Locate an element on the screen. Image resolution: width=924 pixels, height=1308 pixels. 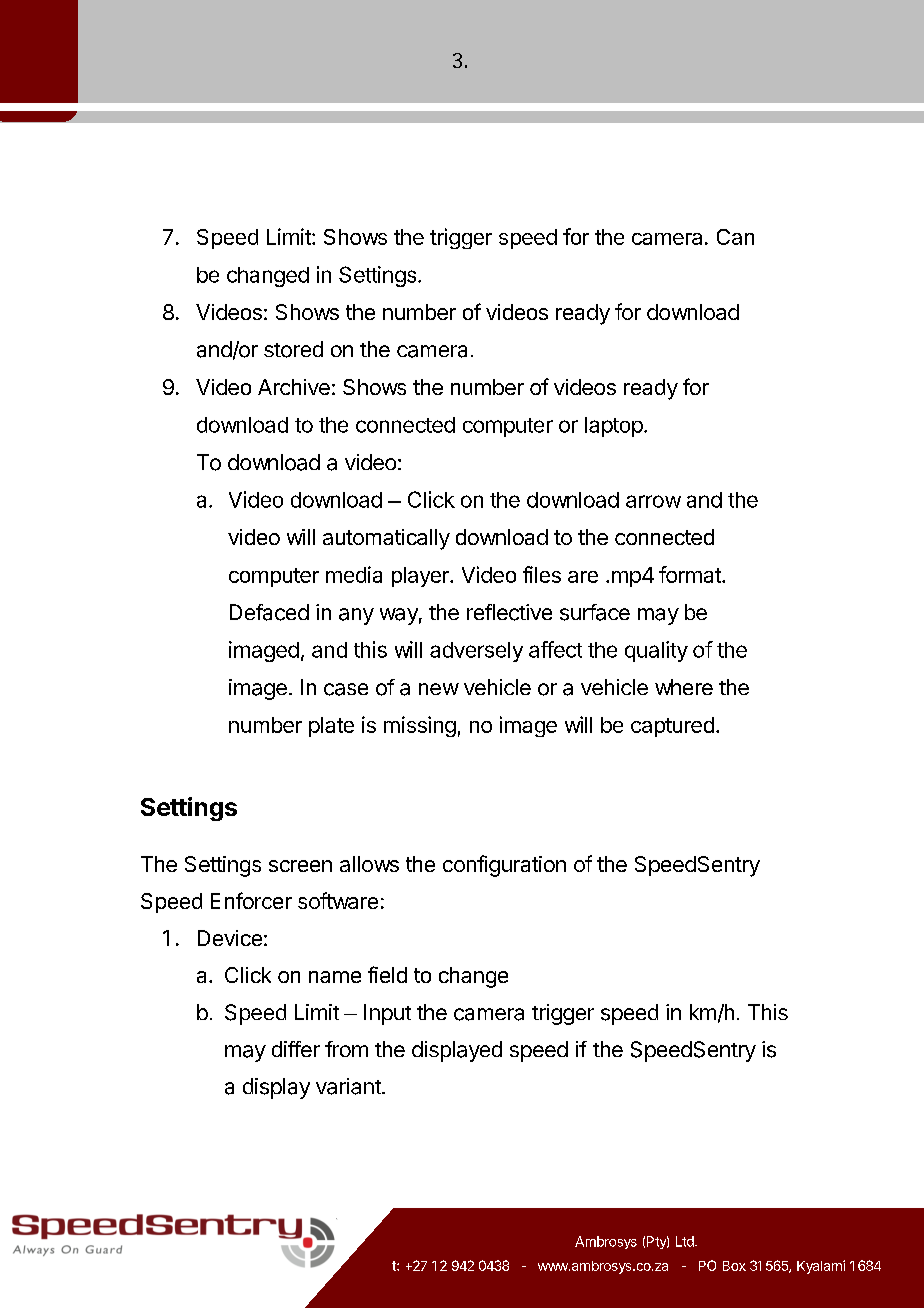
adversely is located at coordinates (476, 652).
